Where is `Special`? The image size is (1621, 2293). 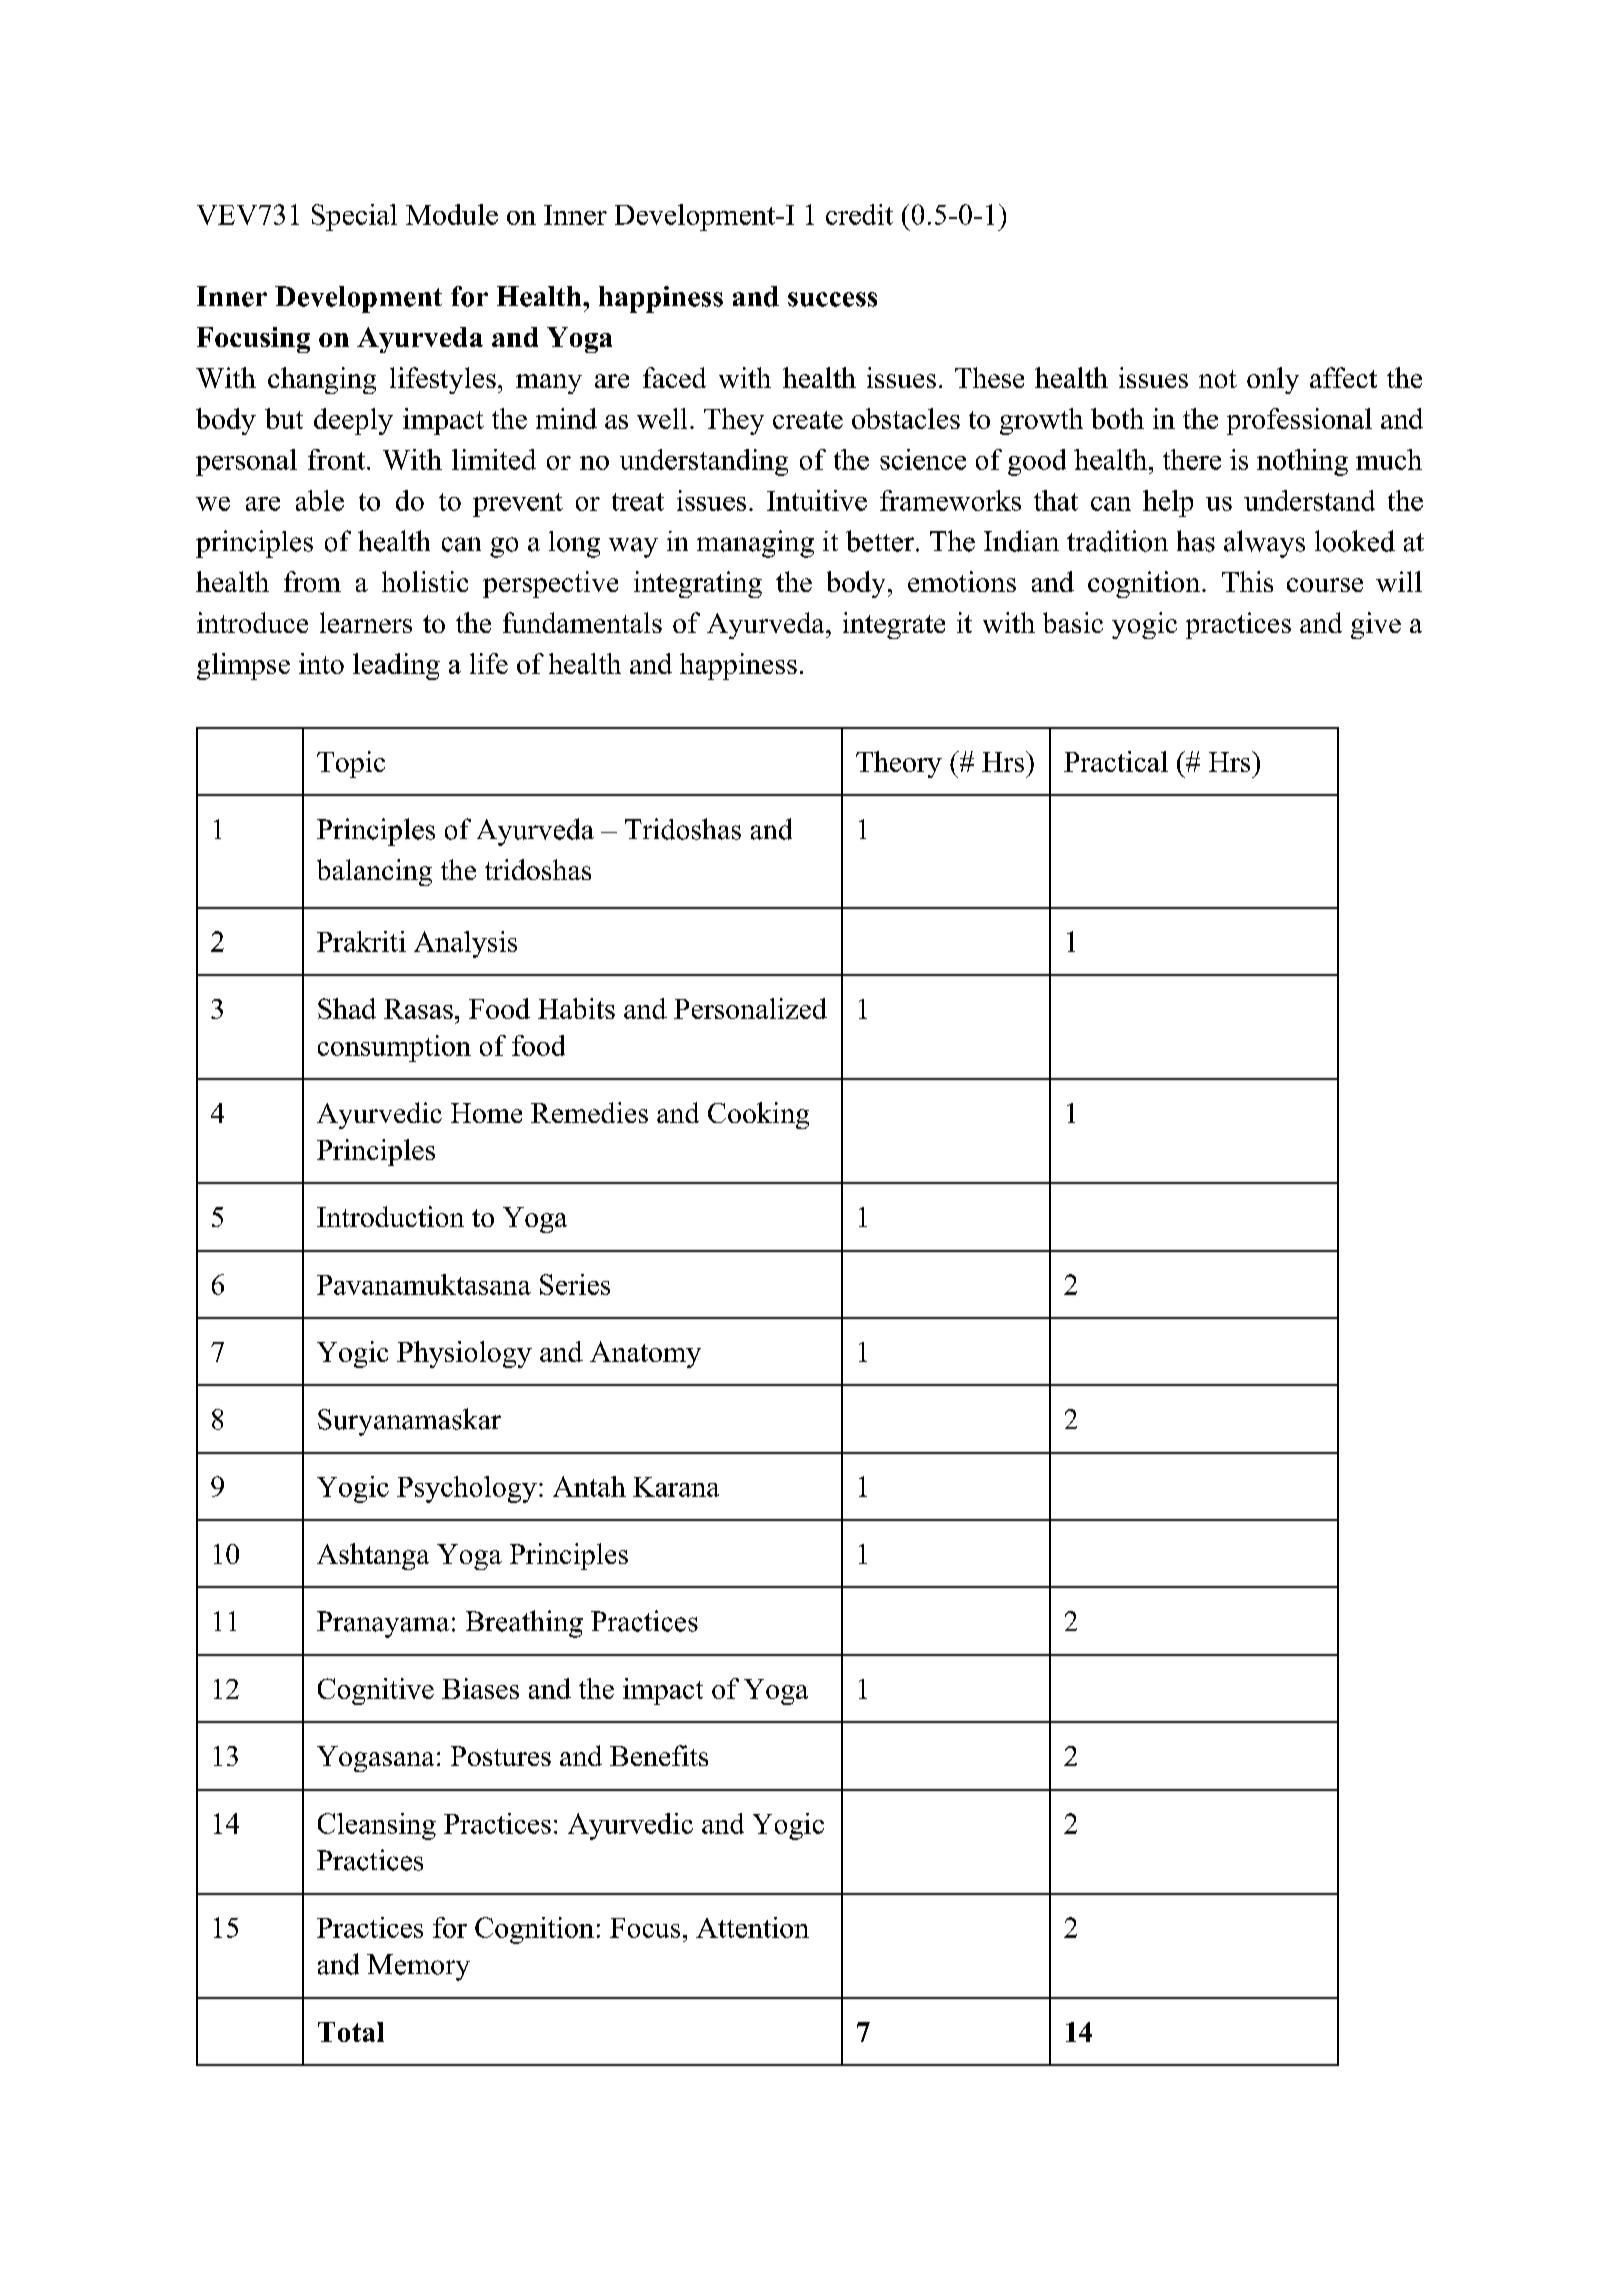
Special is located at coordinates (354, 217).
